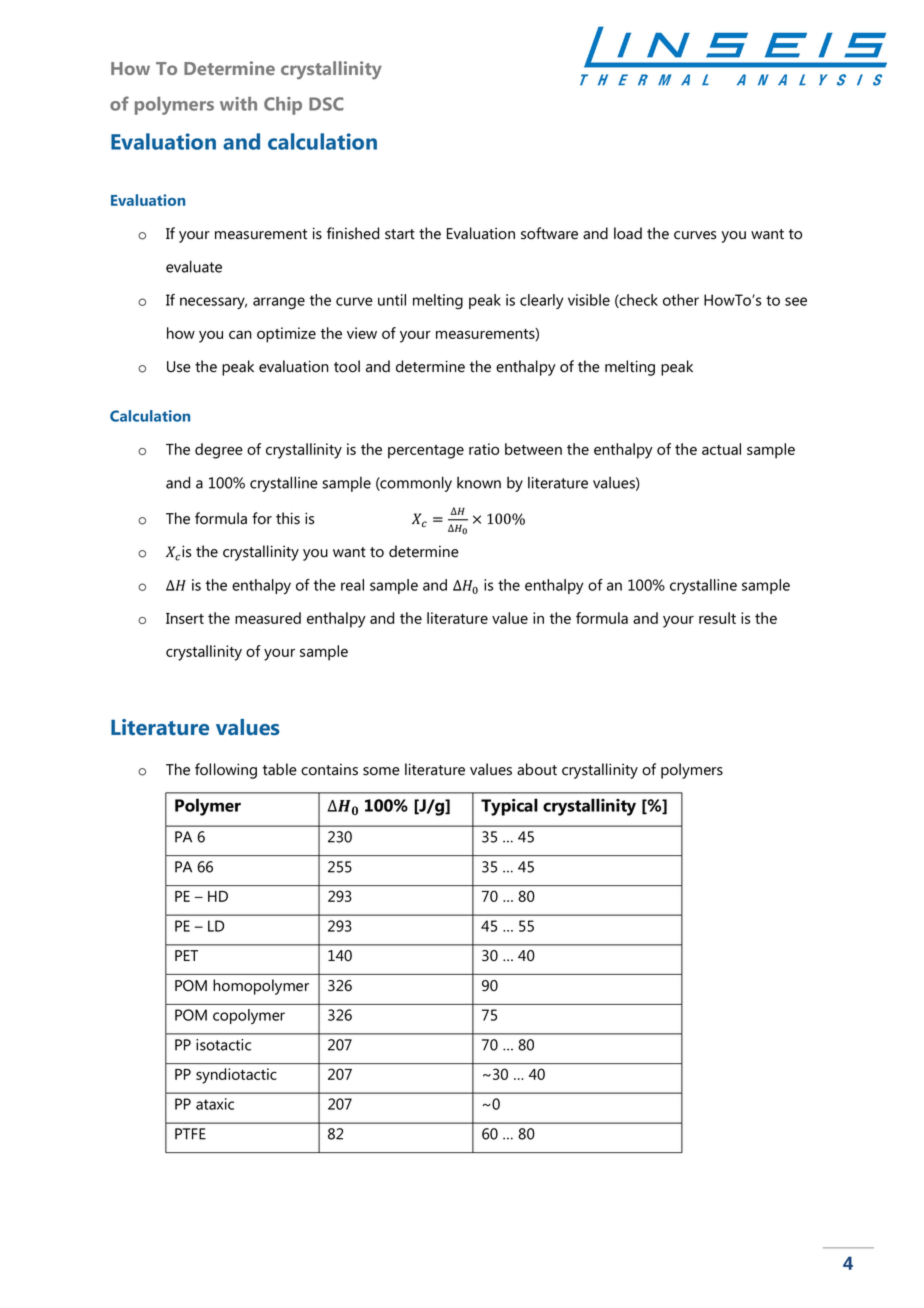 The image size is (924, 1308). I want to click on result, so click(717, 618).
